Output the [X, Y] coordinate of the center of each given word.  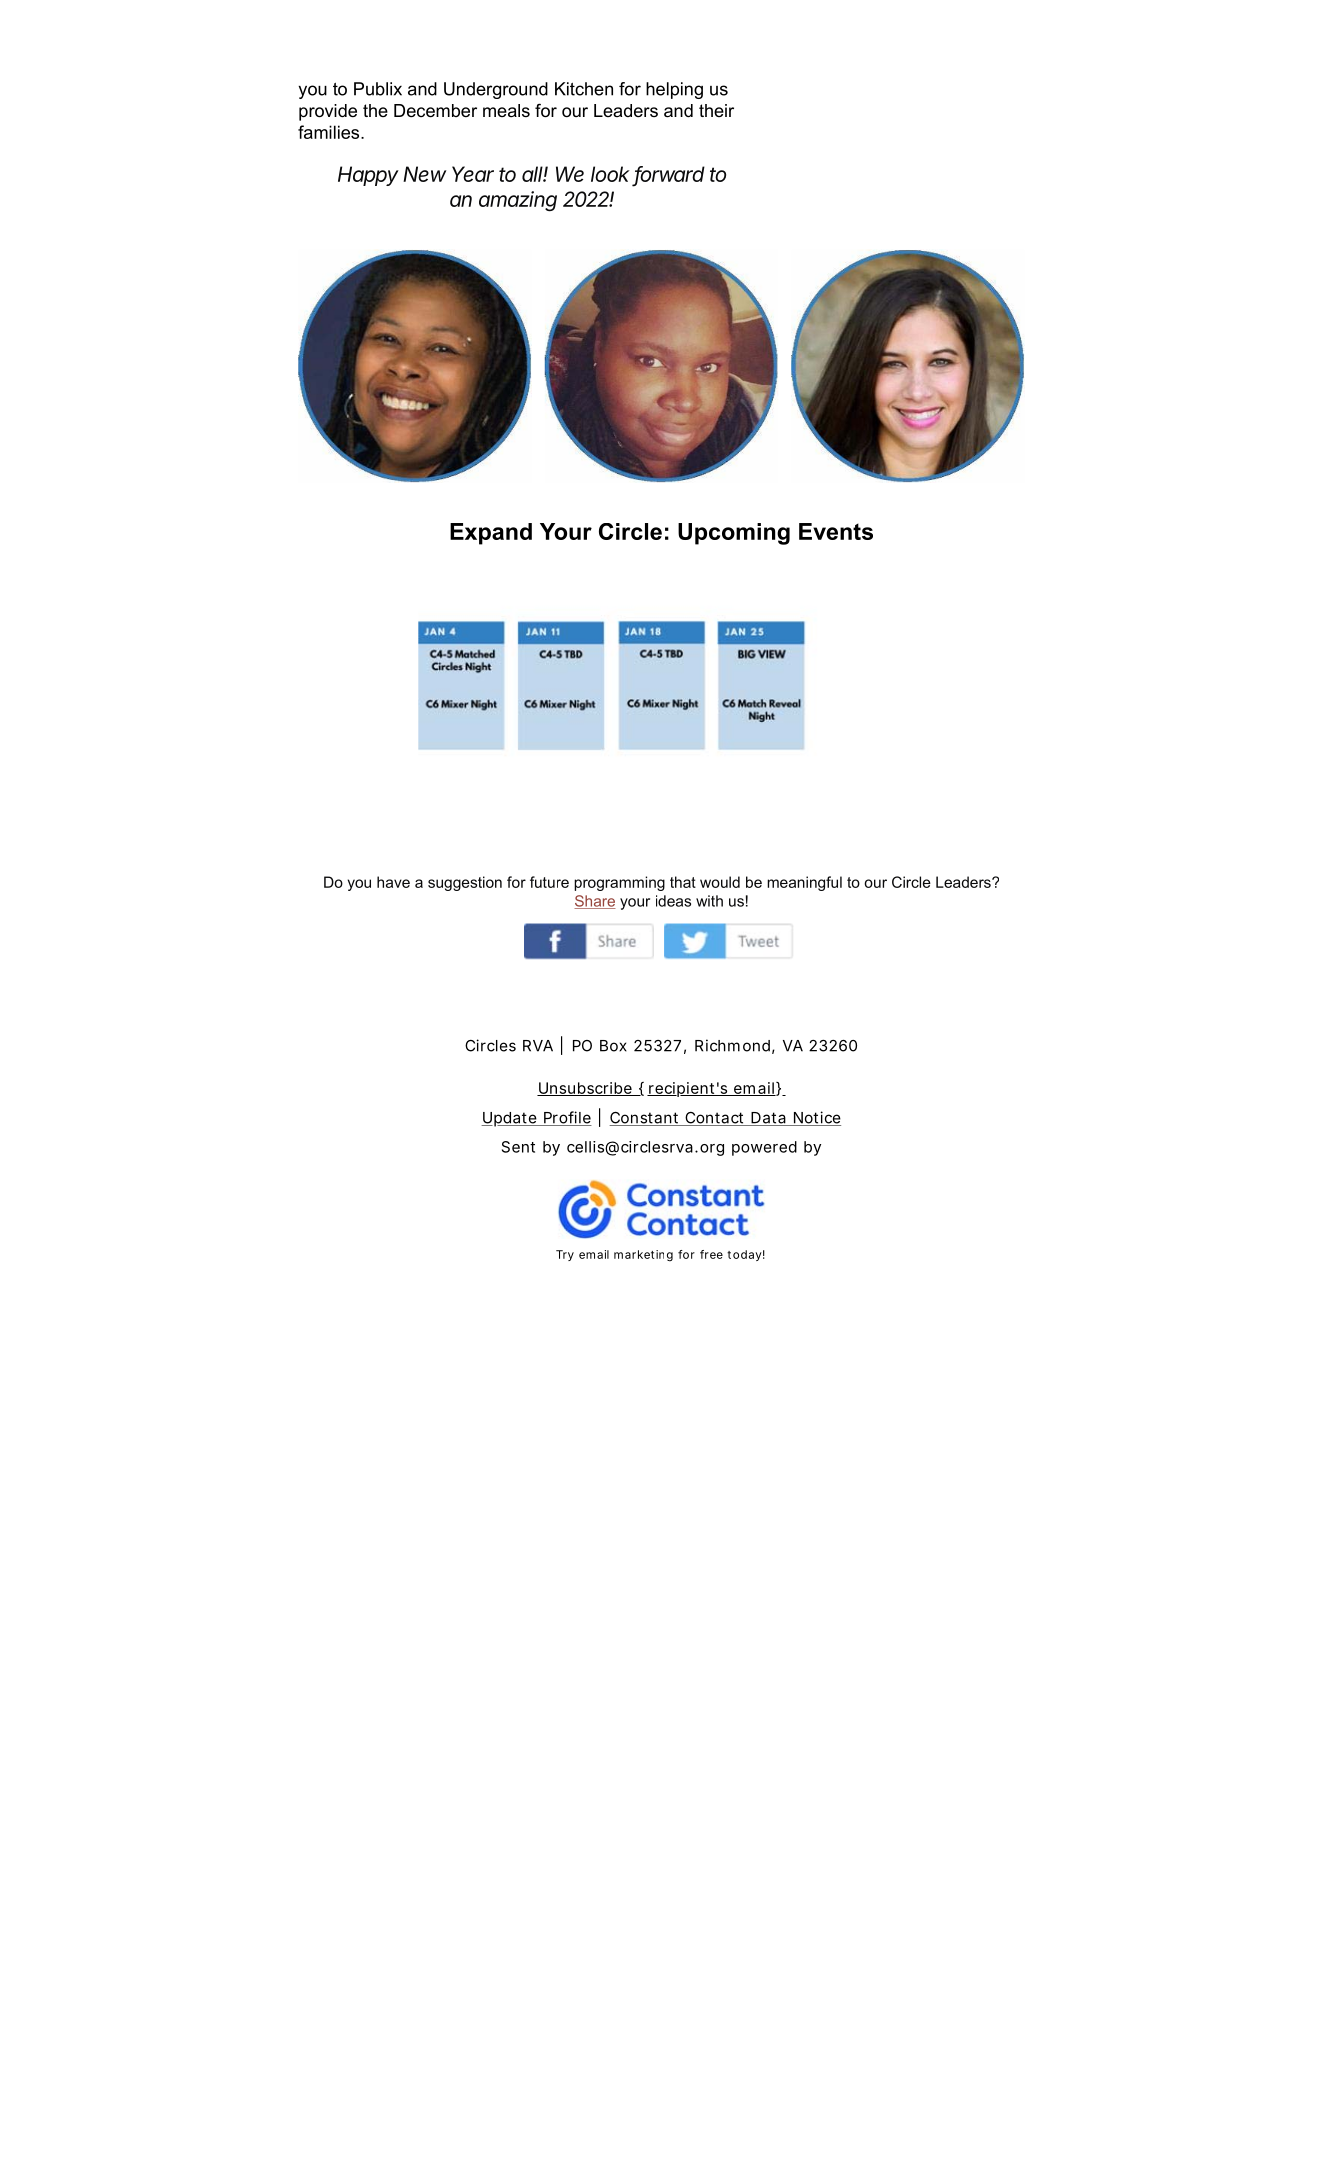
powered [764, 1148]
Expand [491, 534]
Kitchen [584, 89]
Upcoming [734, 534]
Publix [378, 89]
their [716, 110]
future [549, 882]
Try [565, 1255]
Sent [518, 1147]
